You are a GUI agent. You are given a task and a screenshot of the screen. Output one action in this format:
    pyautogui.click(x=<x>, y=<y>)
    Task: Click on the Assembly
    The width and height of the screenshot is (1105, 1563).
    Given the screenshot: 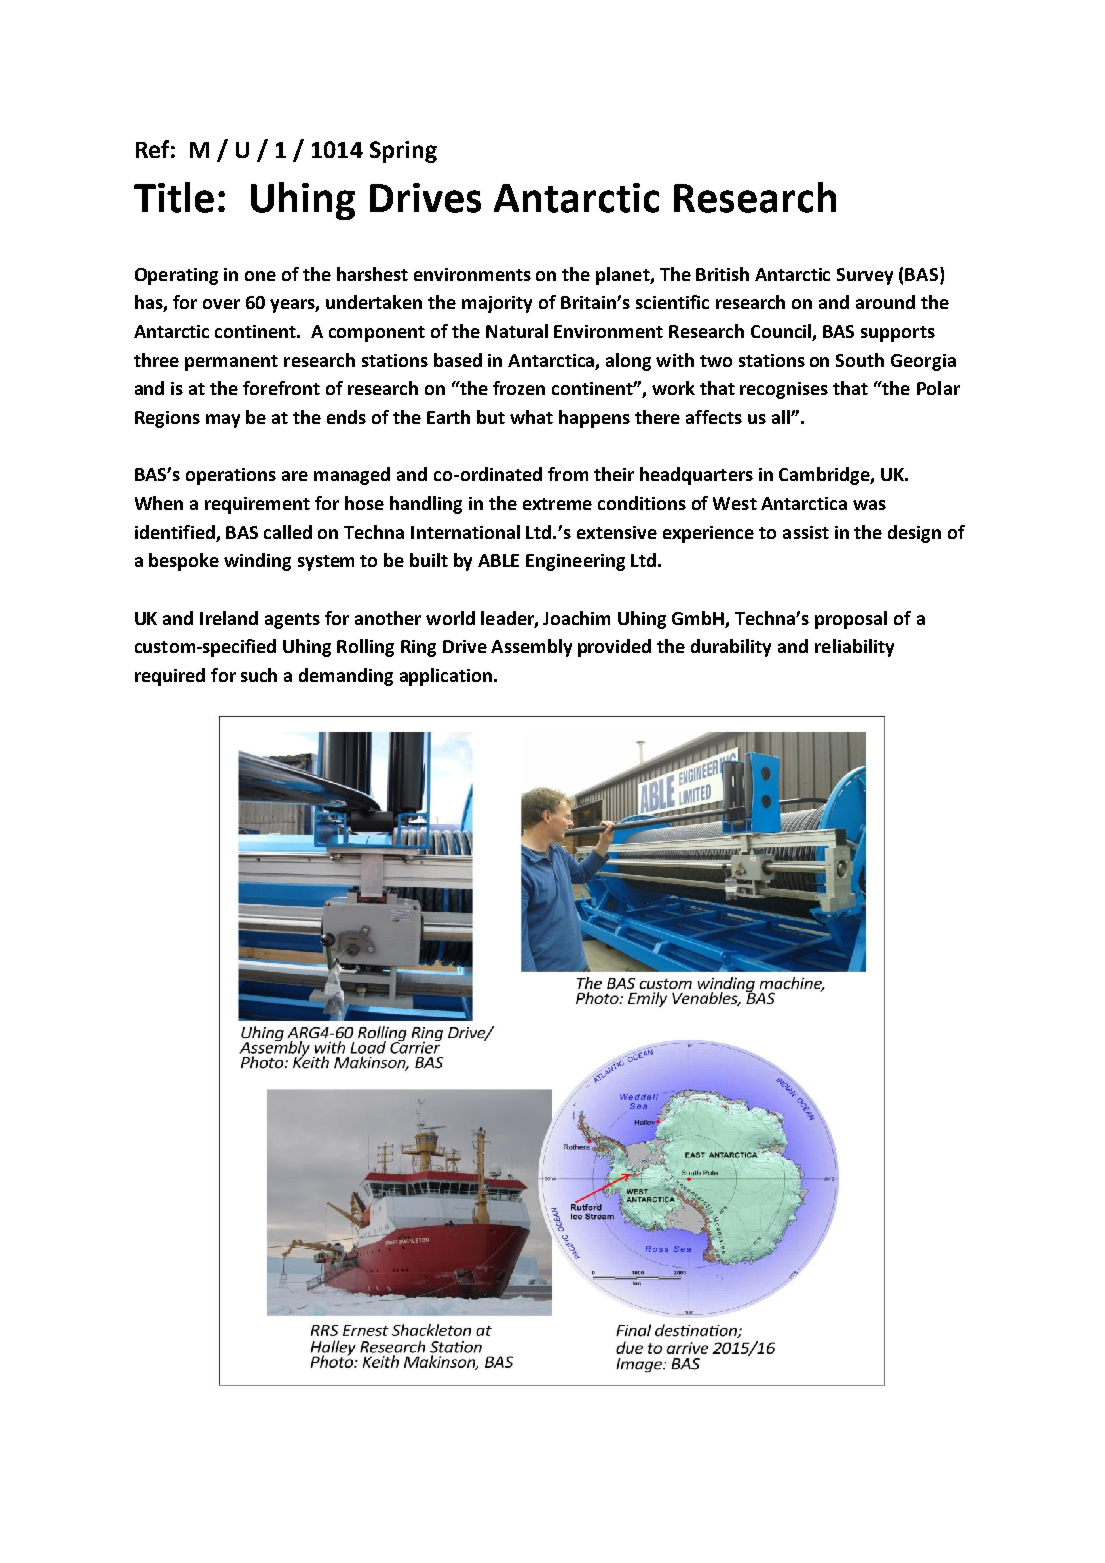 What is the action you would take?
    pyautogui.click(x=531, y=648)
